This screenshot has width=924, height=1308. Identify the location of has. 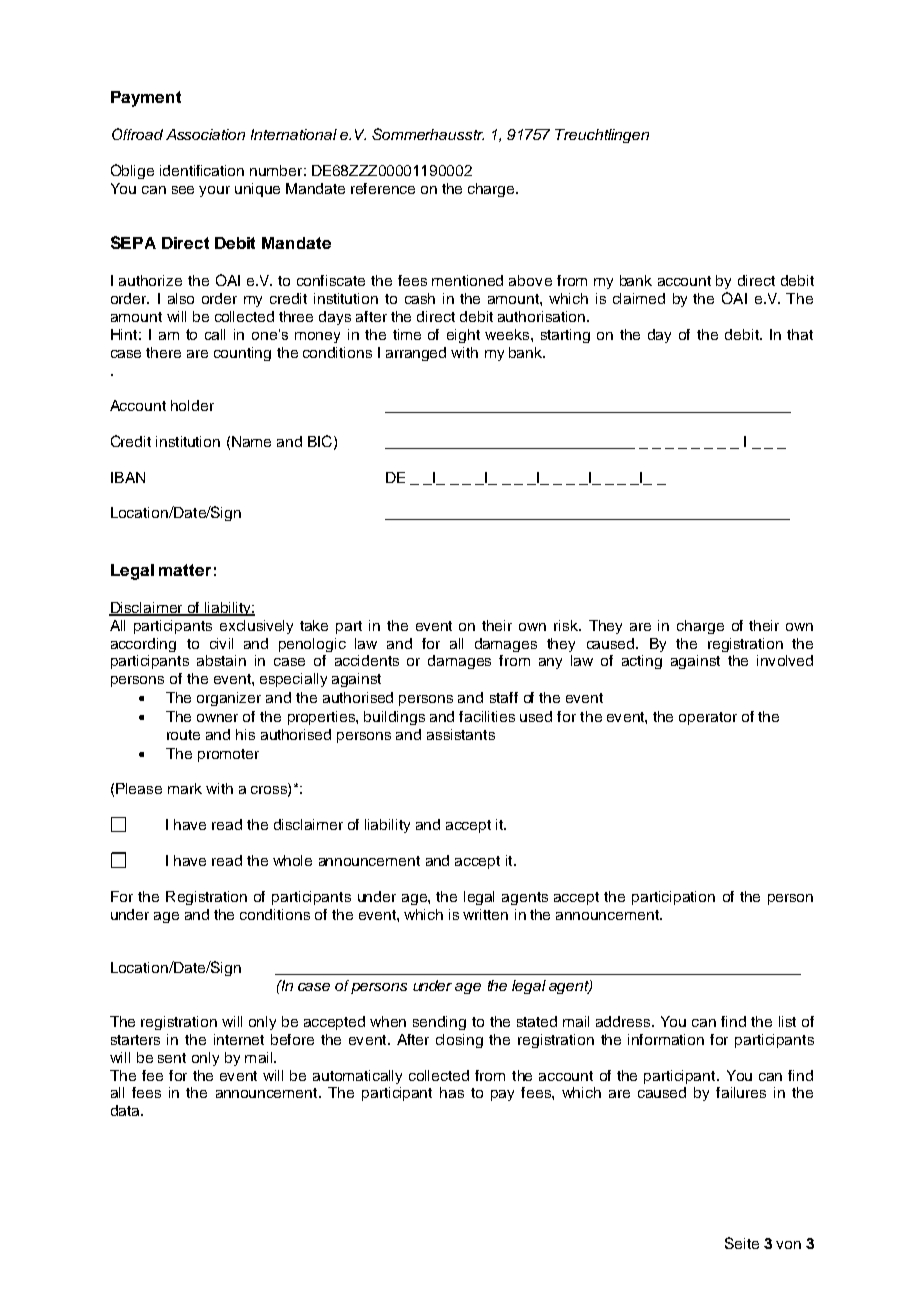
(452, 1092).
